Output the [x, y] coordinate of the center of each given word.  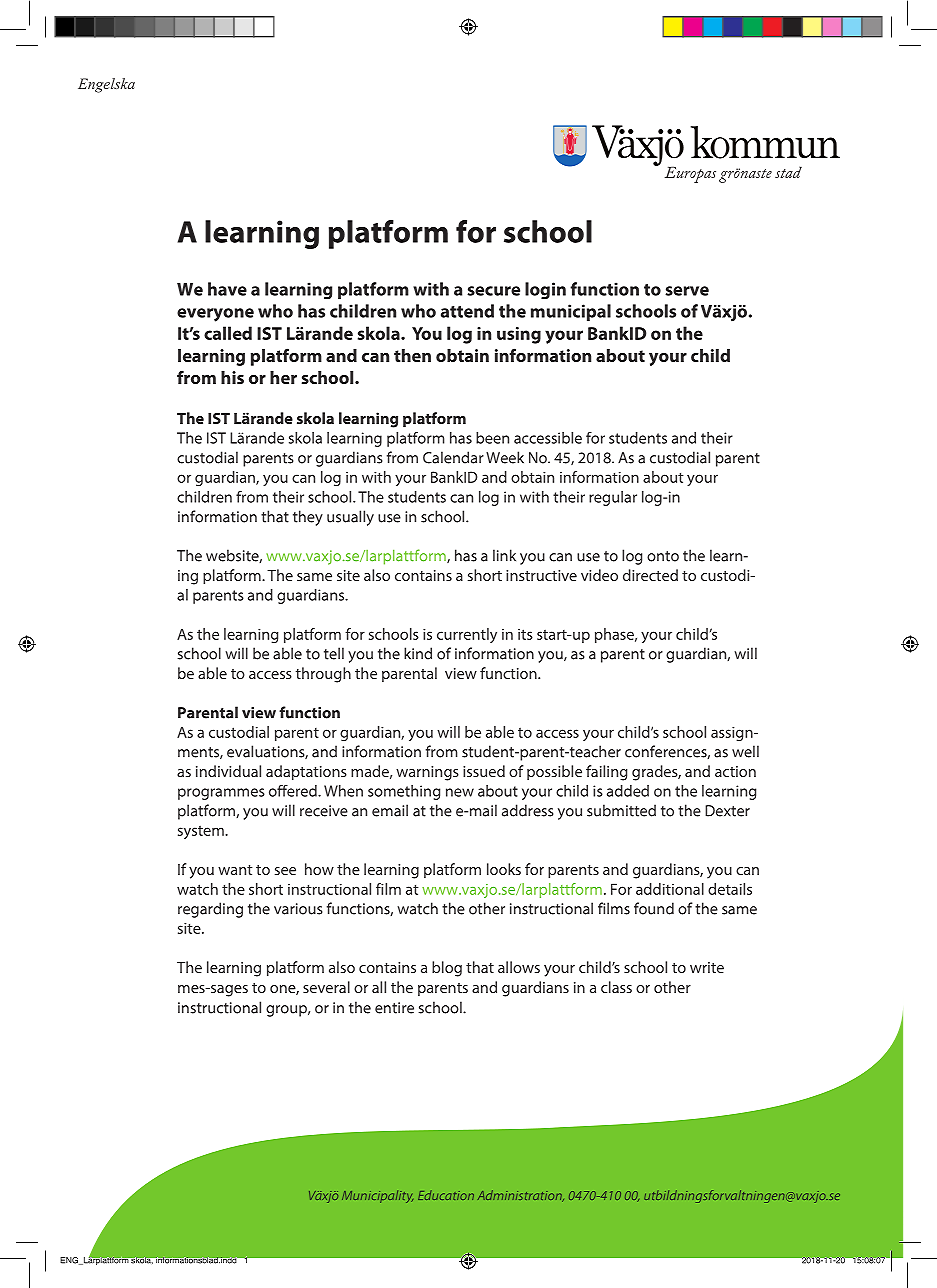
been [492, 438]
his [232, 377]
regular [613, 498]
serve [687, 291]
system [202, 832]
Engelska [106, 85]
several [326, 987]
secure [493, 291]
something [404, 792]
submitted [621, 810]
